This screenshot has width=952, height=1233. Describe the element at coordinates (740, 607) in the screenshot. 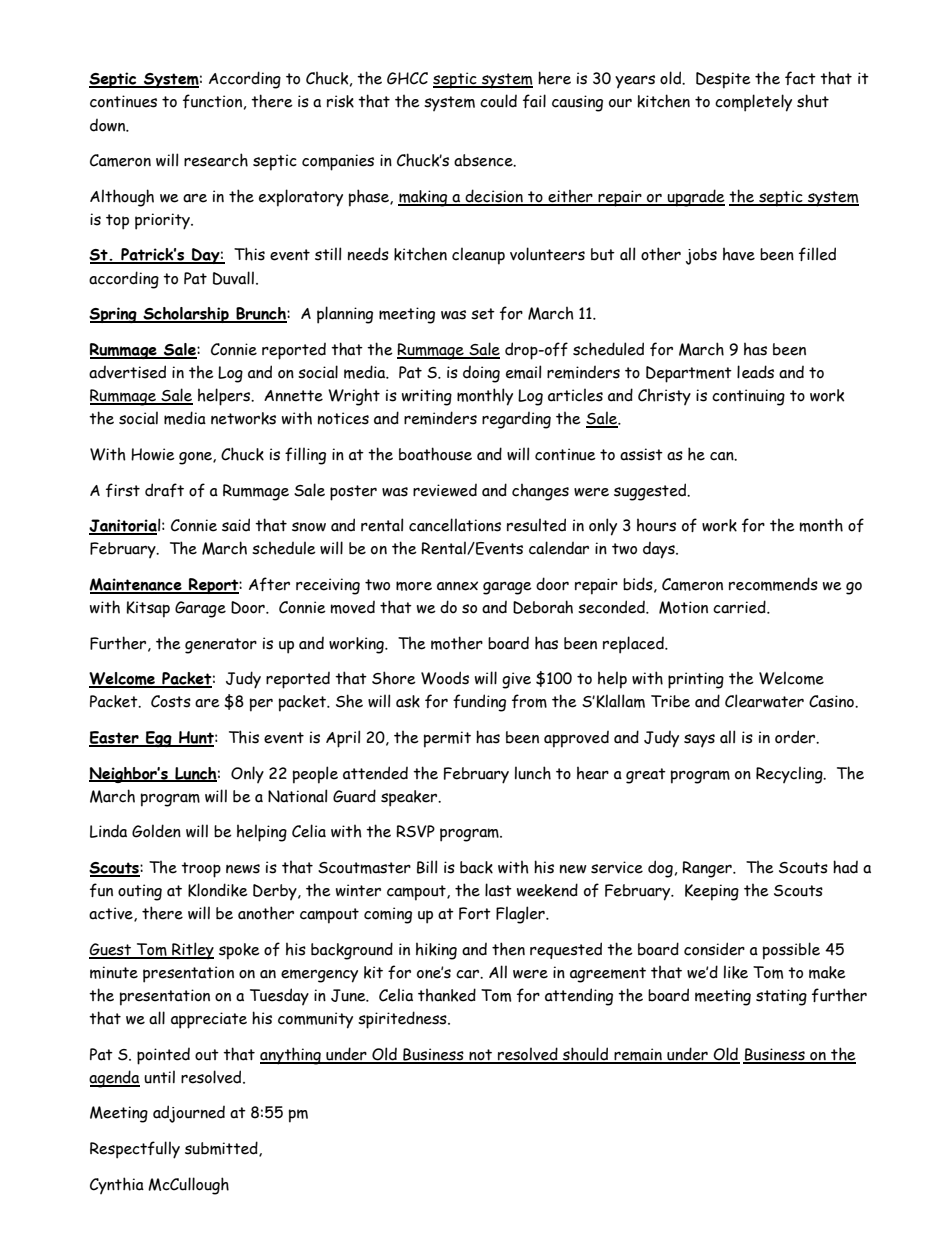

I see `carried` at that location.
